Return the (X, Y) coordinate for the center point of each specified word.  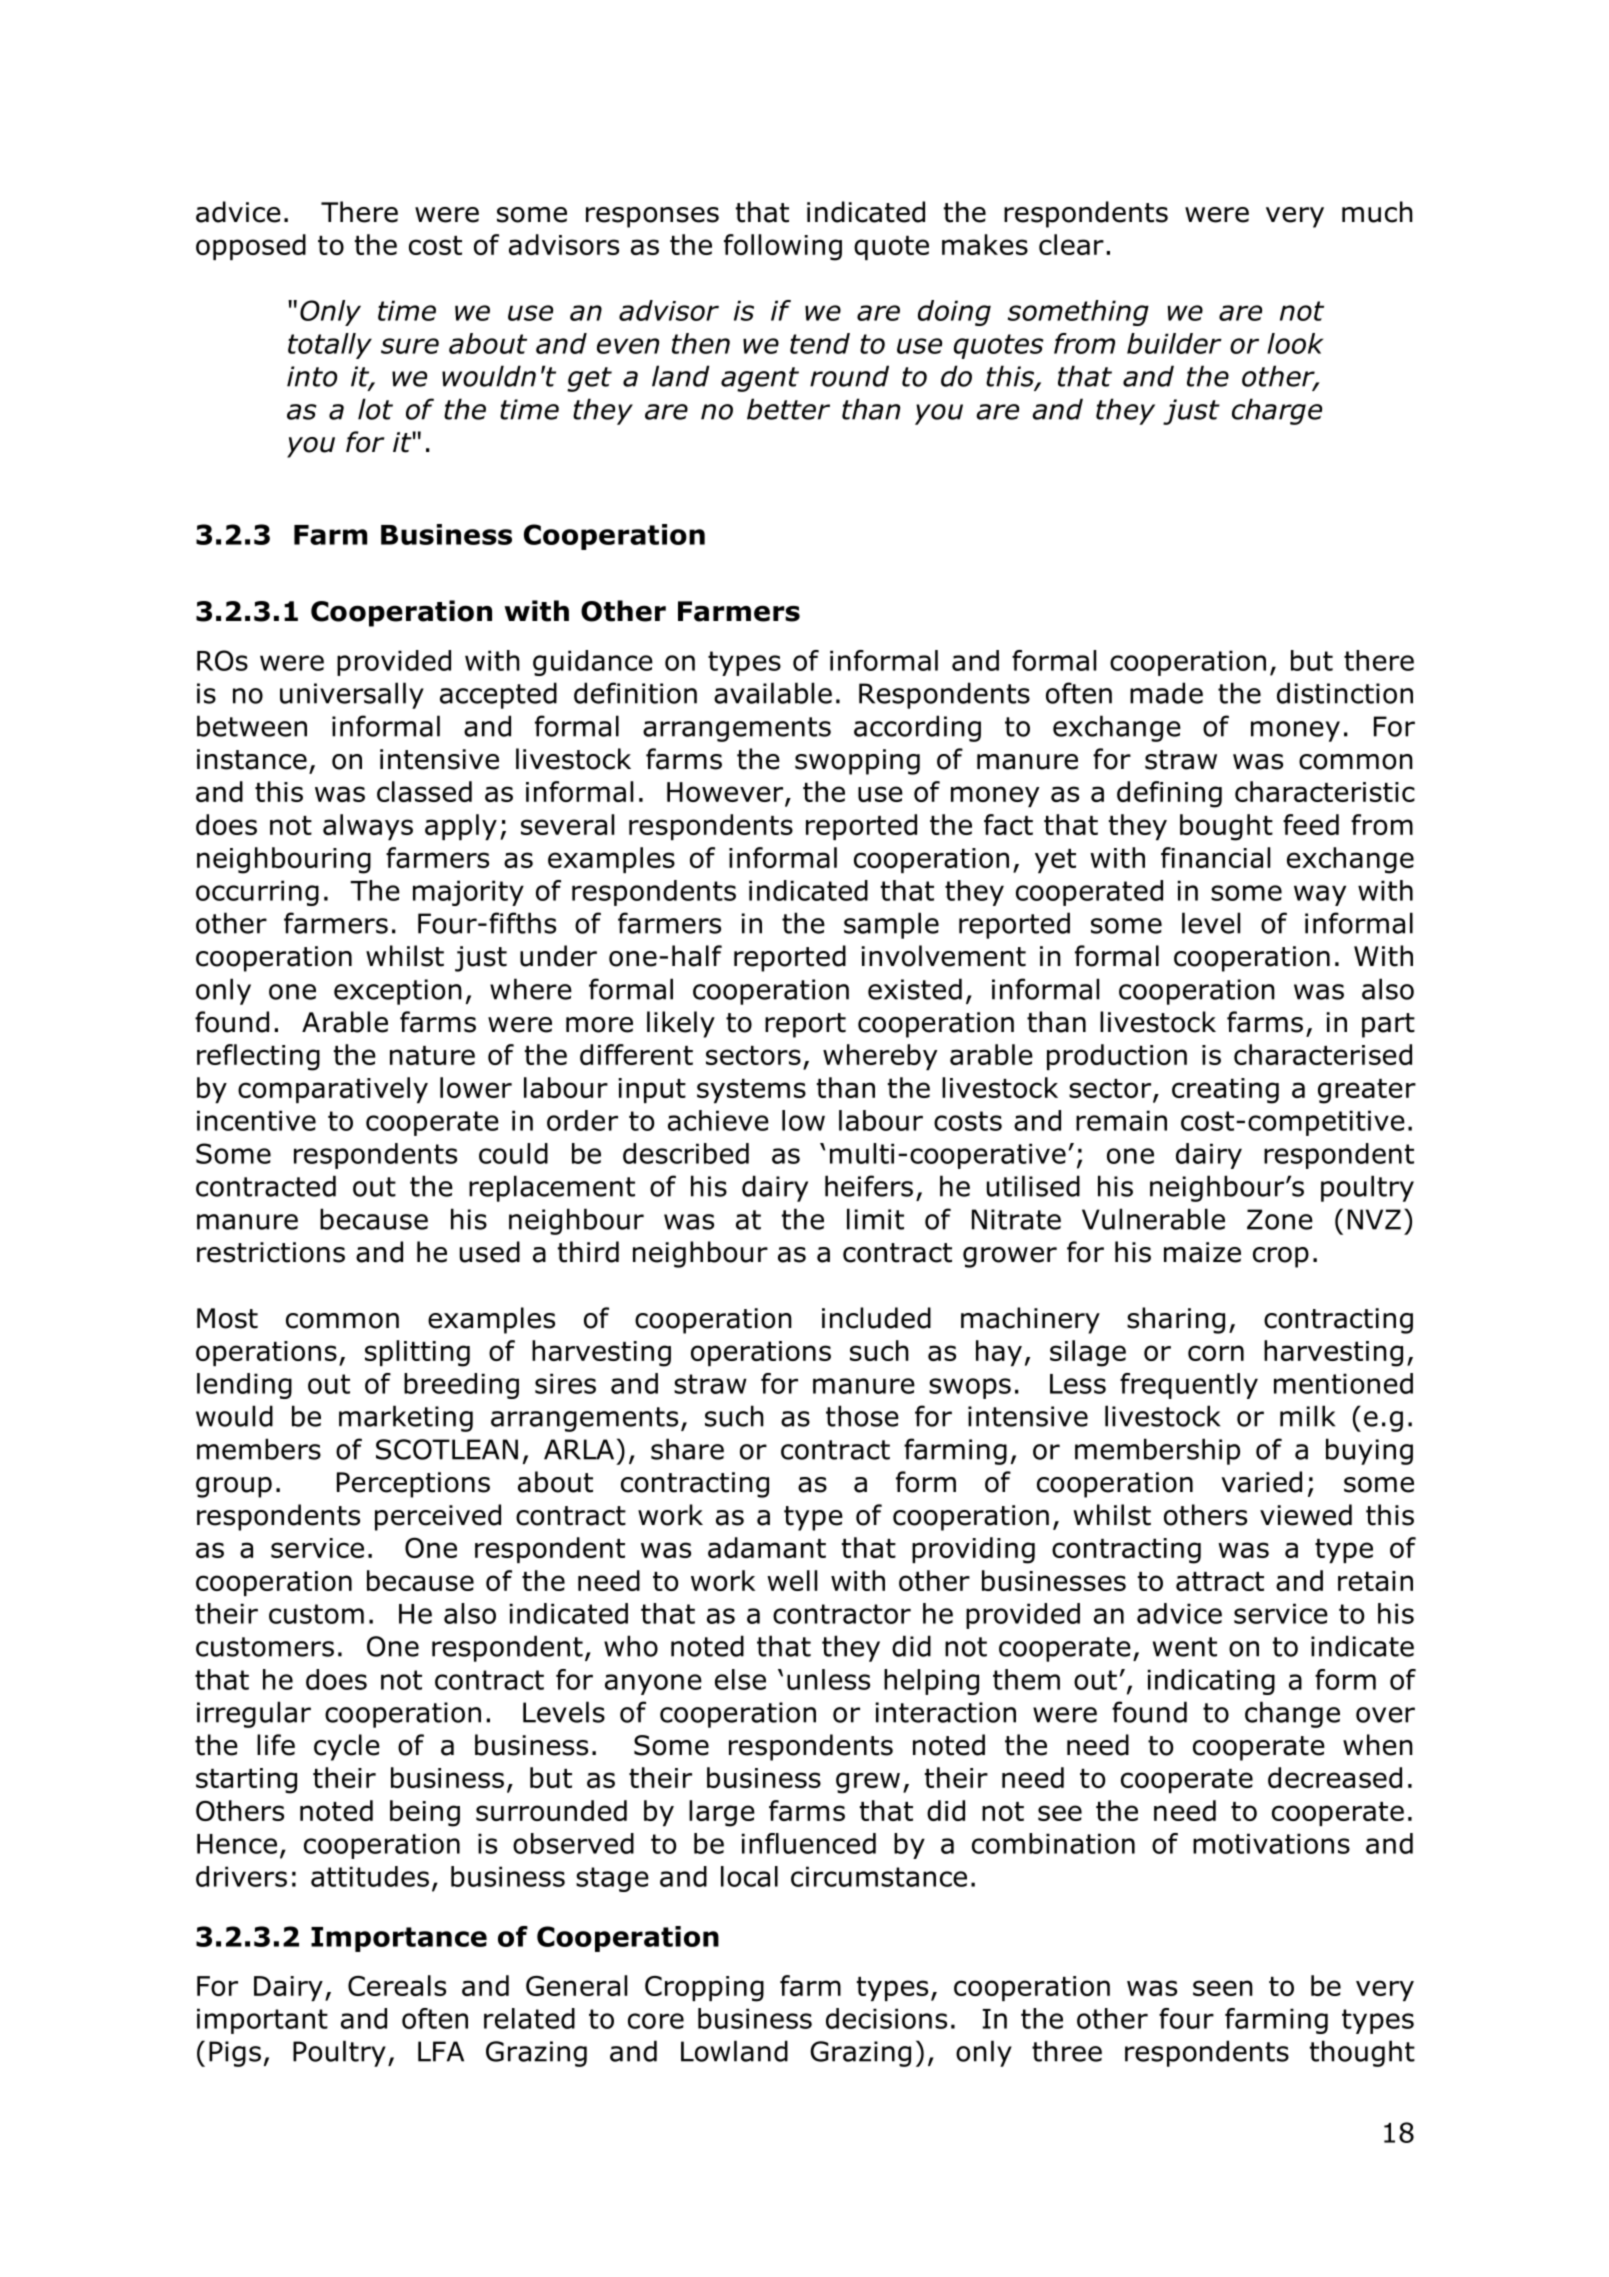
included (876, 1318)
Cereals (397, 1985)
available (773, 693)
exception (398, 992)
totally (330, 346)
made (1166, 693)
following (783, 247)
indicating (1211, 1682)
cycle (347, 1747)
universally (352, 695)
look (1295, 343)
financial (1215, 857)
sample (891, 925)
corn (1216, 1353)
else (740, 1679)
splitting (417, 1353)
